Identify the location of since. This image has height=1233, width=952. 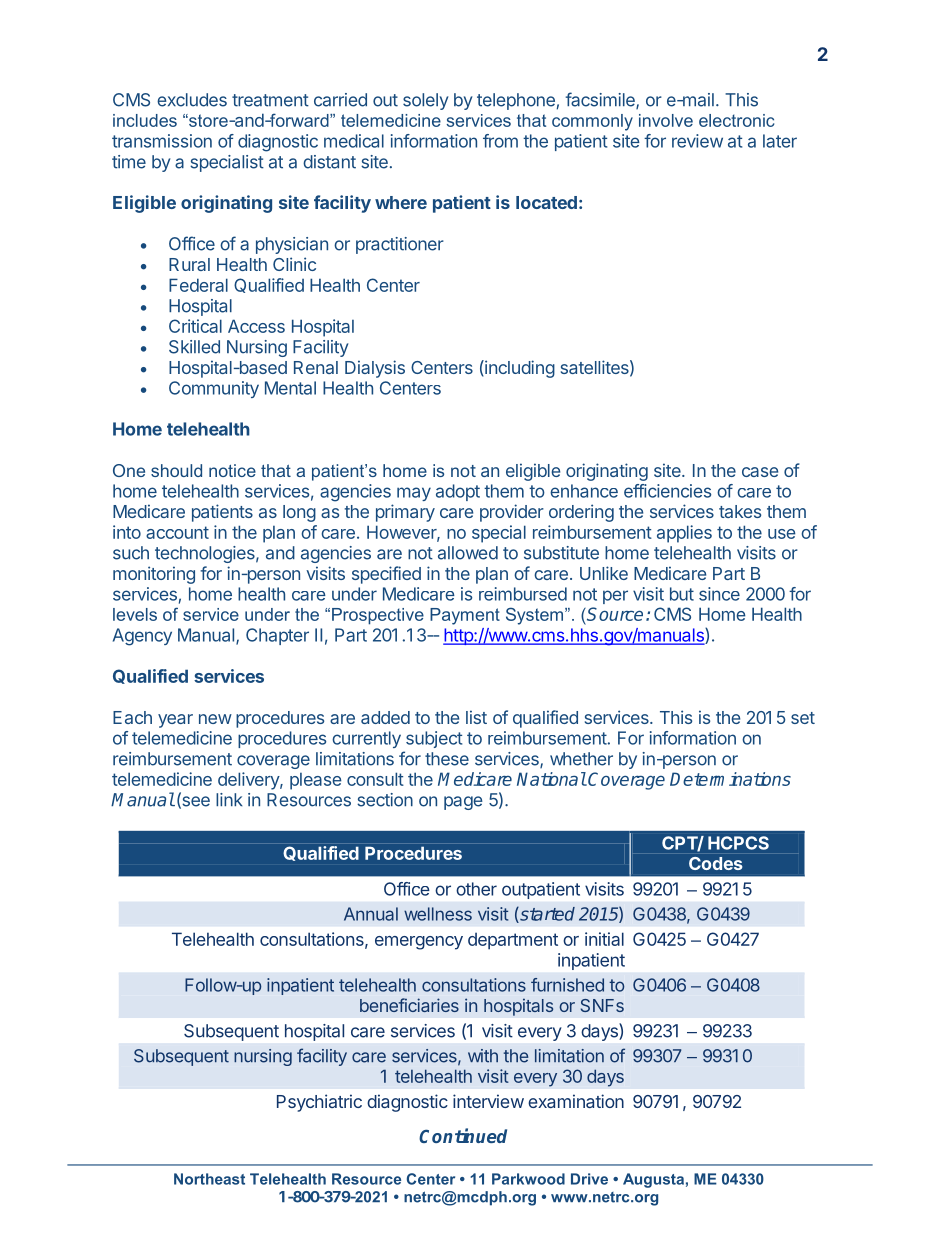
(719, 594).
